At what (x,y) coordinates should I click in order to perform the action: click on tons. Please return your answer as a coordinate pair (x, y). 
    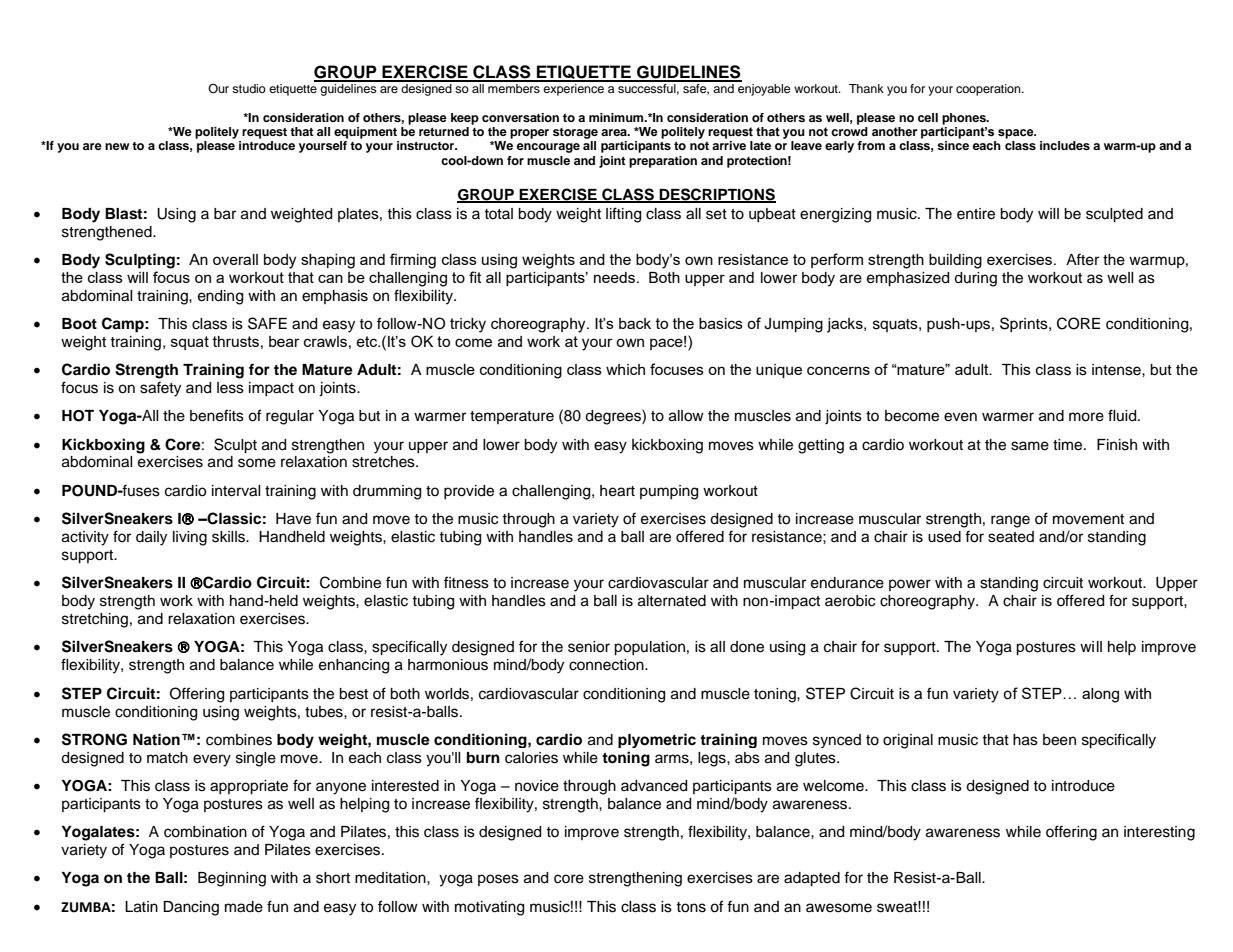
    Looking at the image, I should click on (691, 907).
